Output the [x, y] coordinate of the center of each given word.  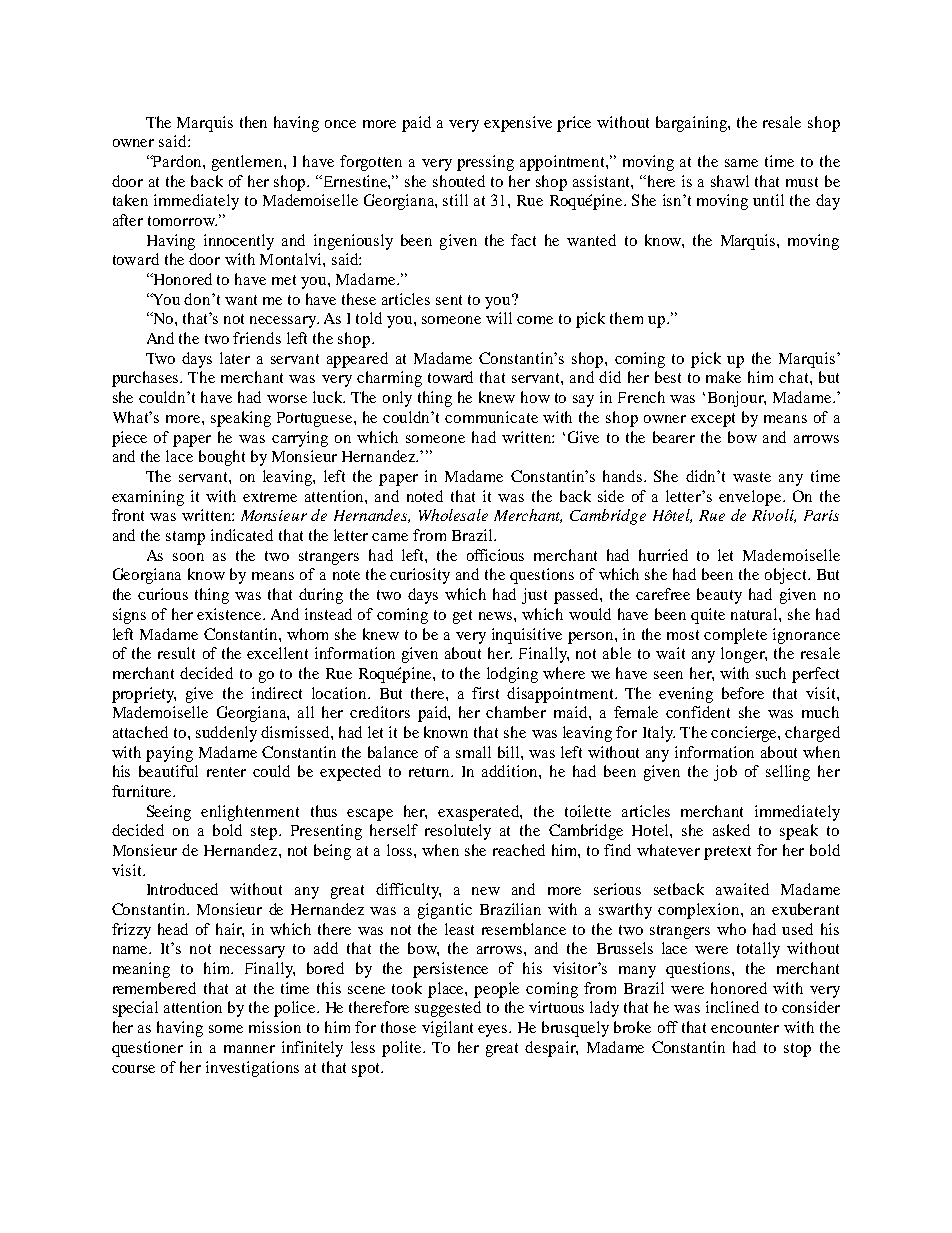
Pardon [177, 161]
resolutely [458, 832]
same [741, 163]
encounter [745, 1028]
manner [249, 1049]
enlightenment [250, 813]
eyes [494, 1031]
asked [731, 830]
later [235, 358]
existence [230, 614]
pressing [485, 163]
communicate [491, 417]
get [462, 617]
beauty [719, 596]
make [723, 377]
